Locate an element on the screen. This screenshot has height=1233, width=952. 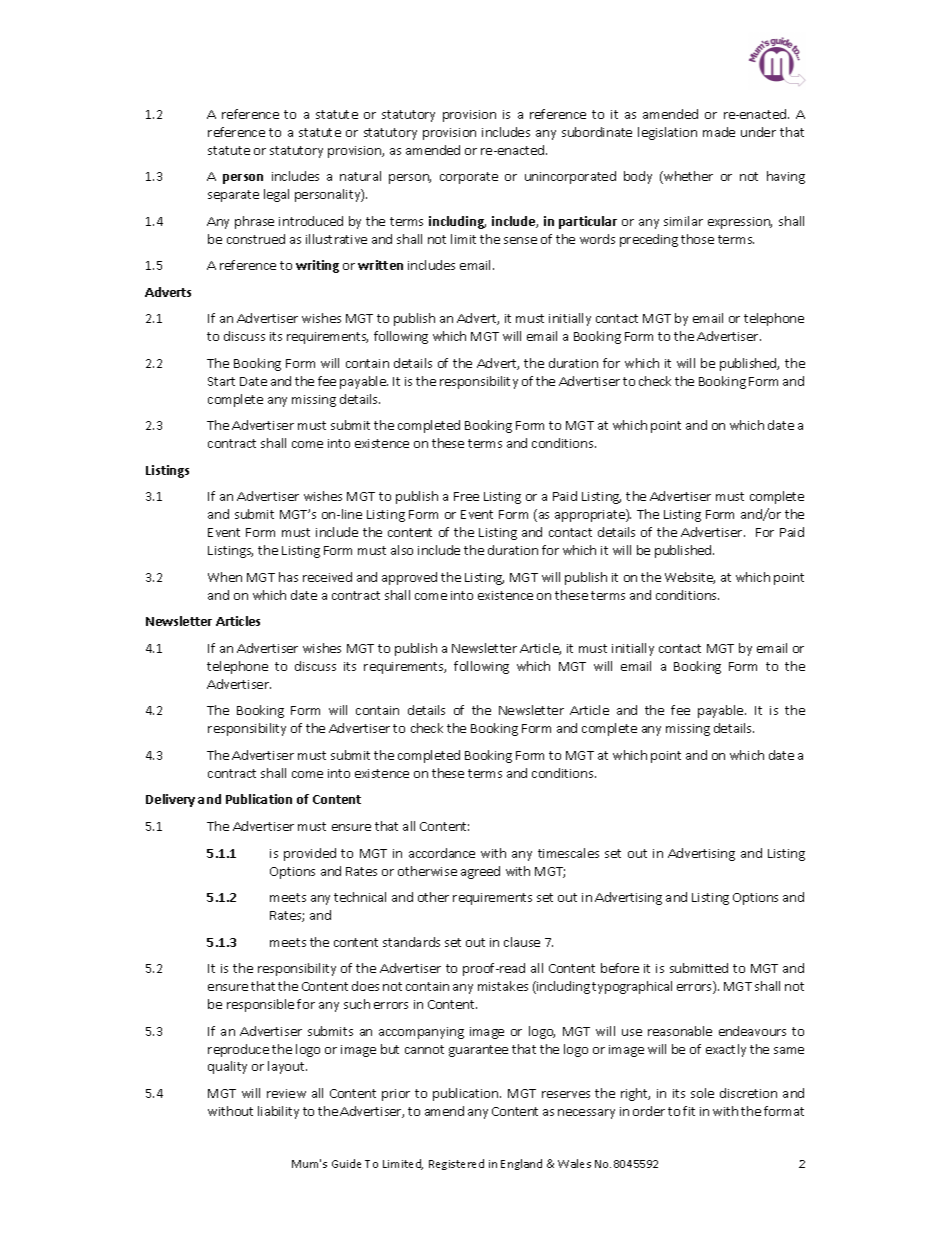
When is located at coordinates (225, 577).
